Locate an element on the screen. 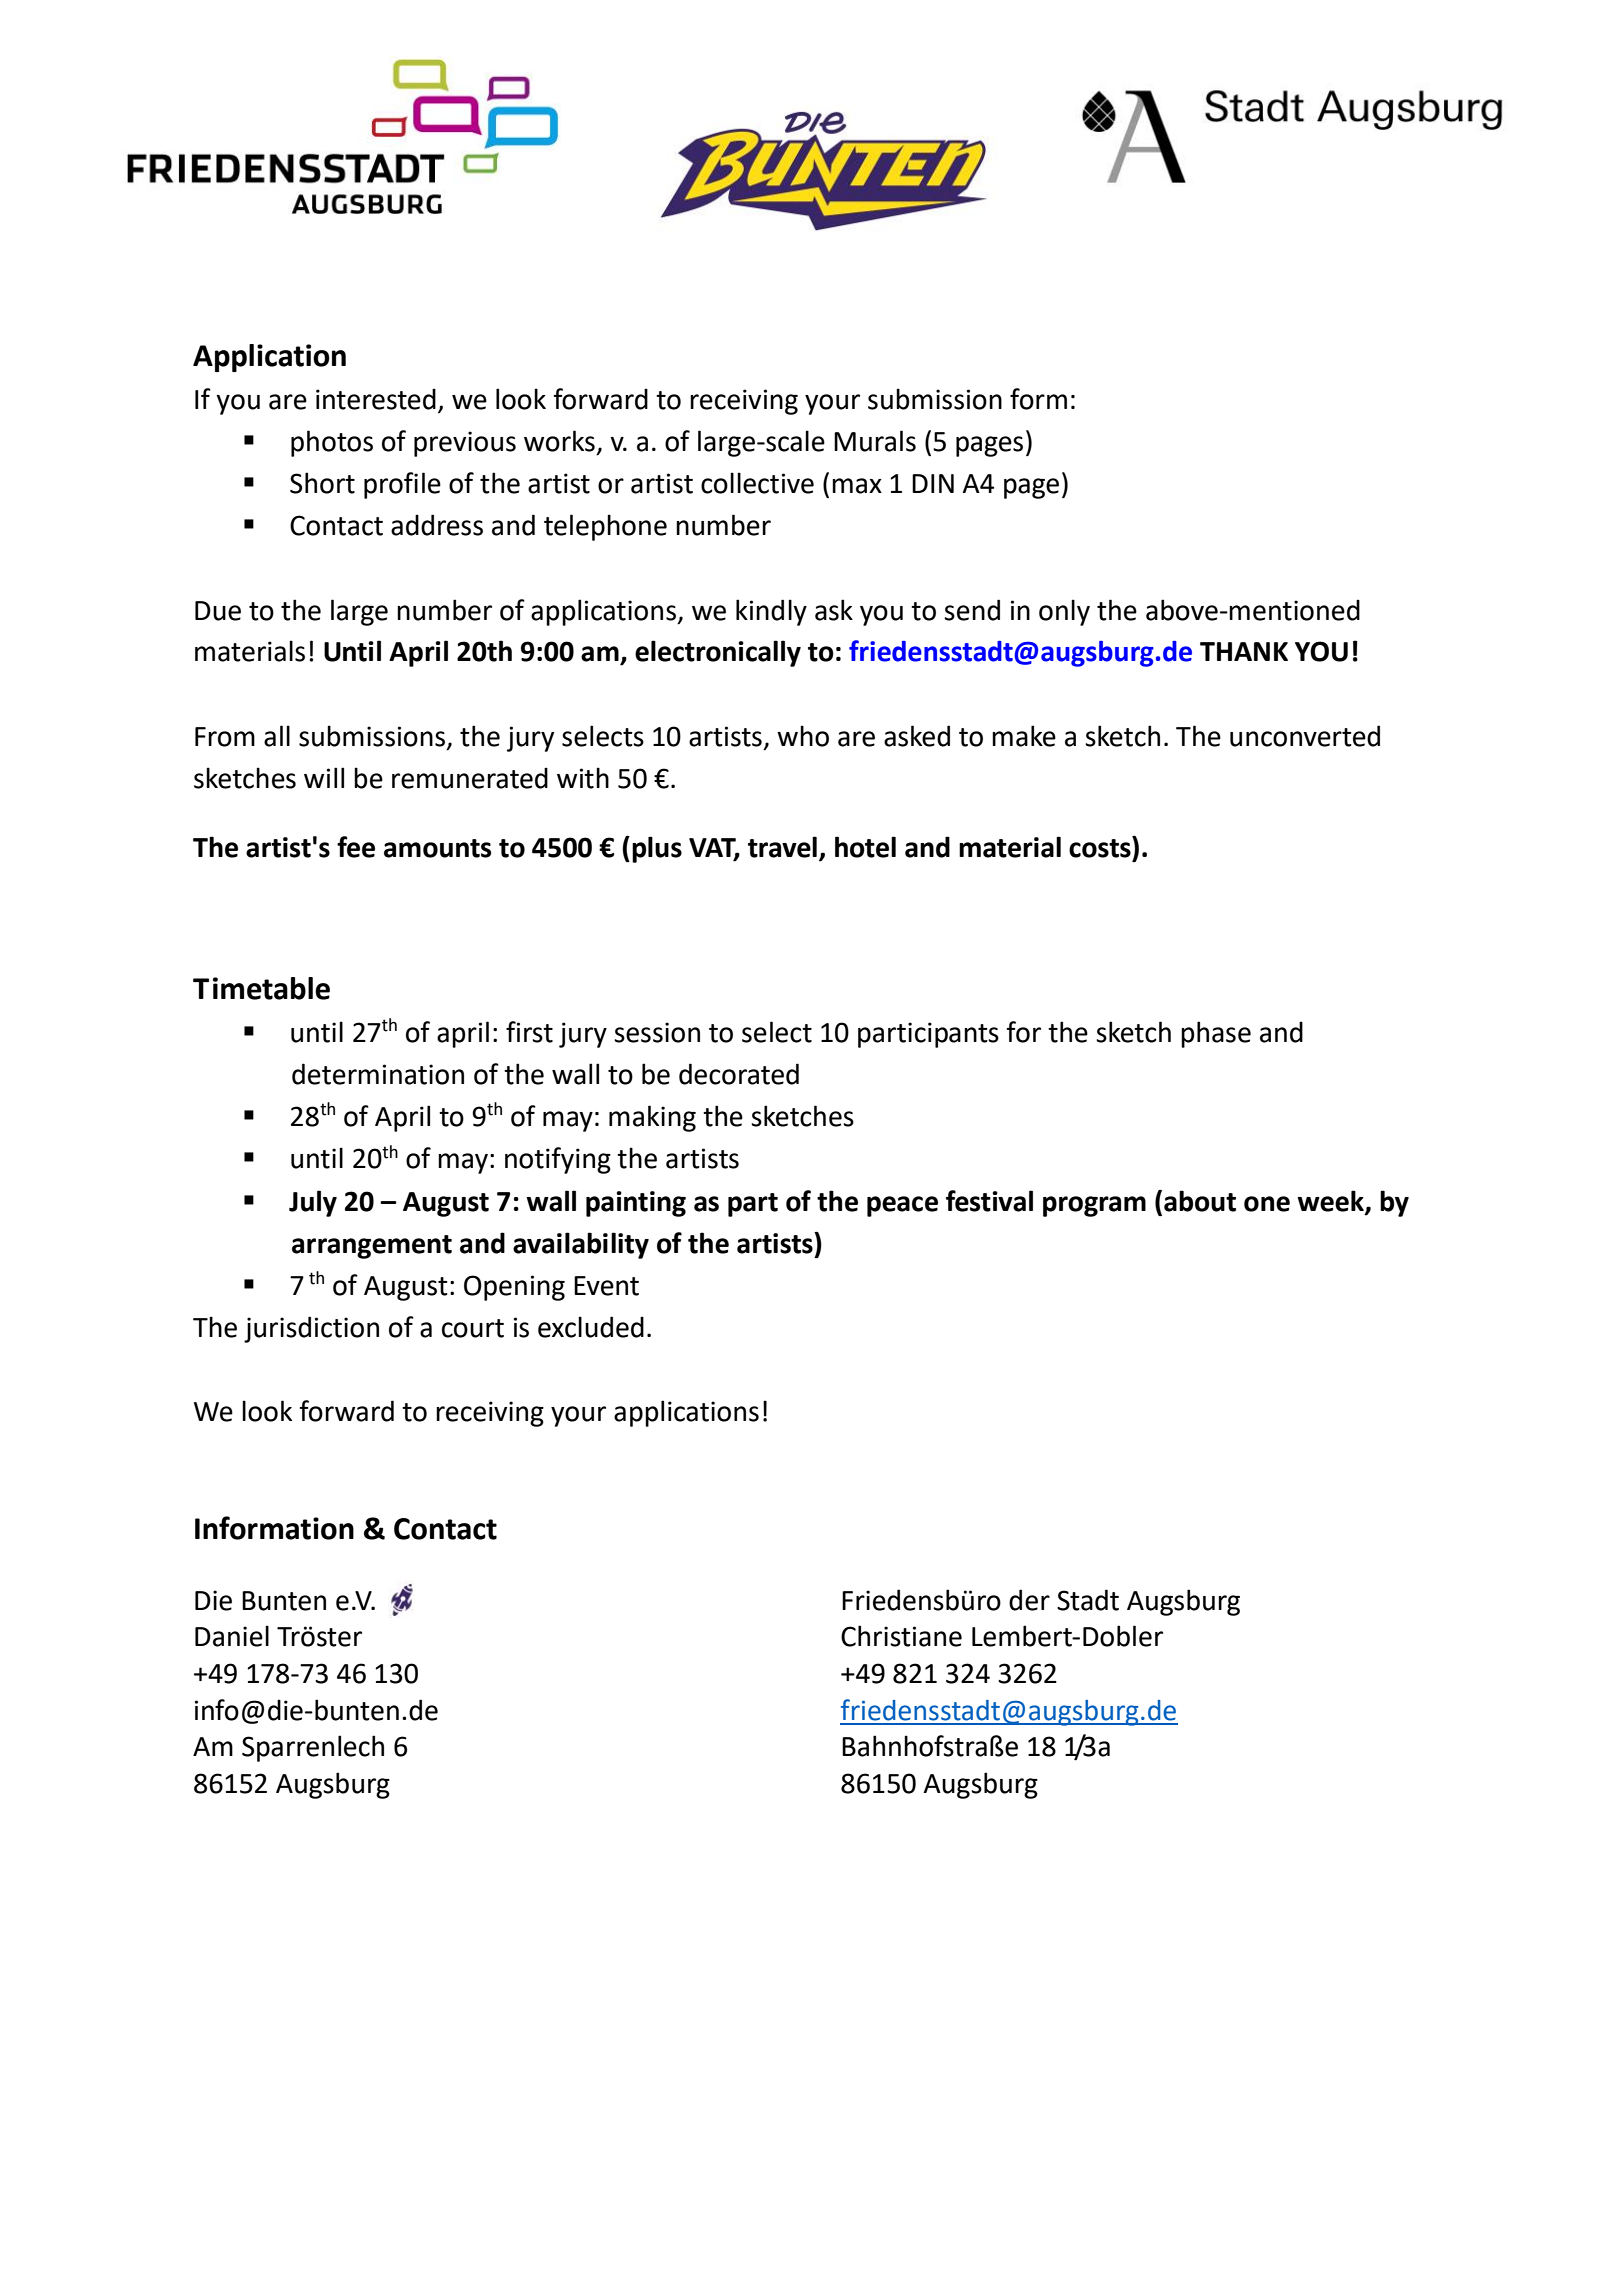 This screenshot has height=2296, width=1623. der is located at coordinates (1029, 1600).
